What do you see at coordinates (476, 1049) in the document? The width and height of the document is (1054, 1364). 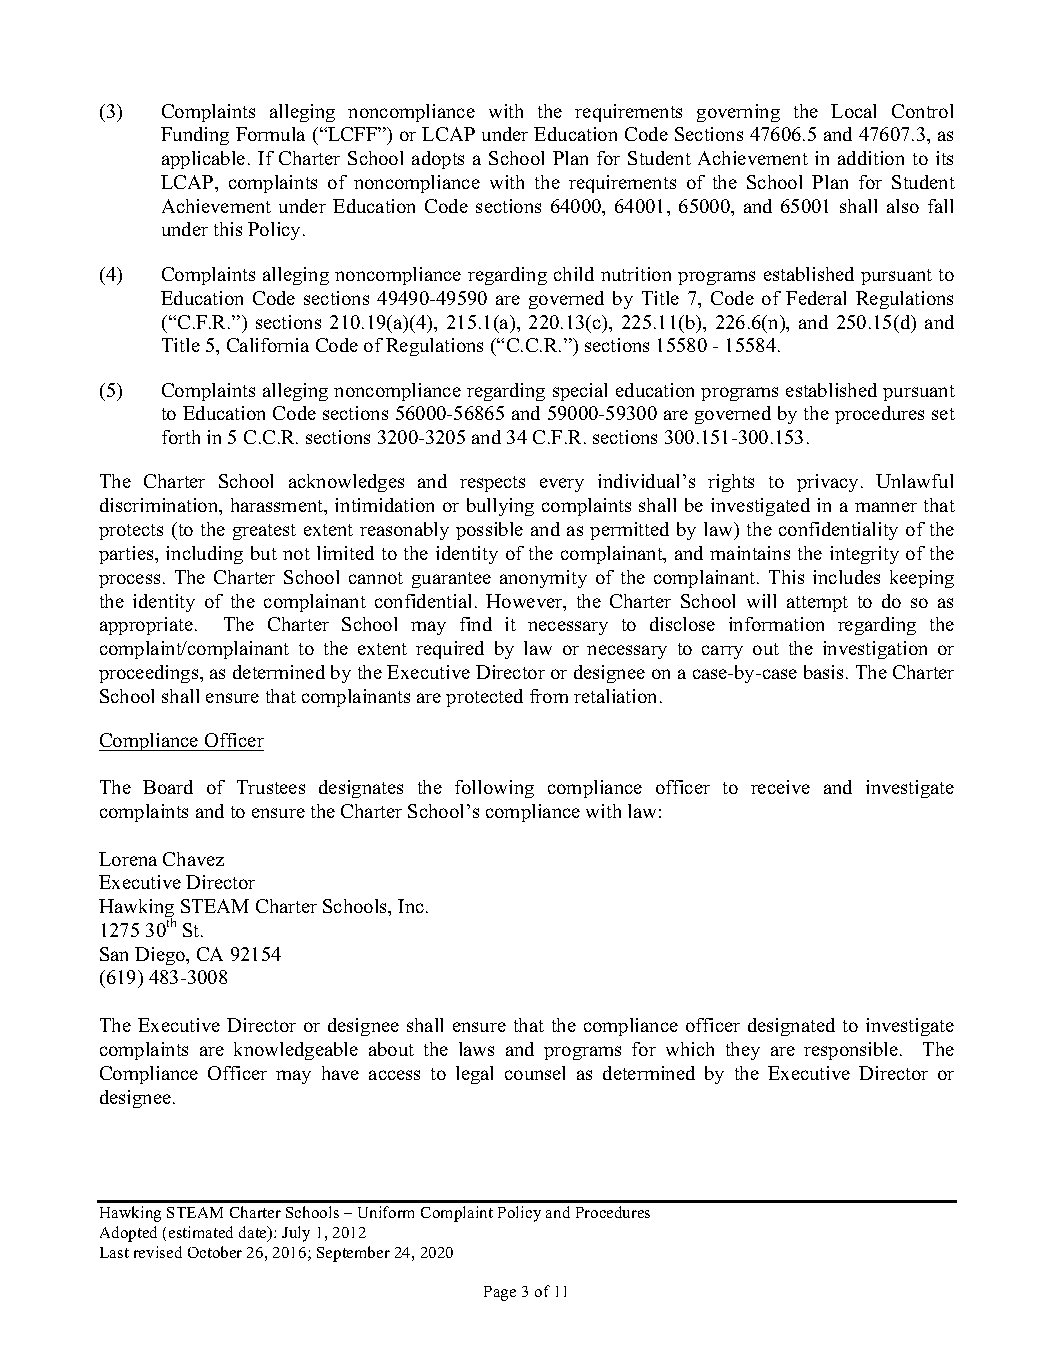 I see `laws` at bounding box center [476, 1049].
